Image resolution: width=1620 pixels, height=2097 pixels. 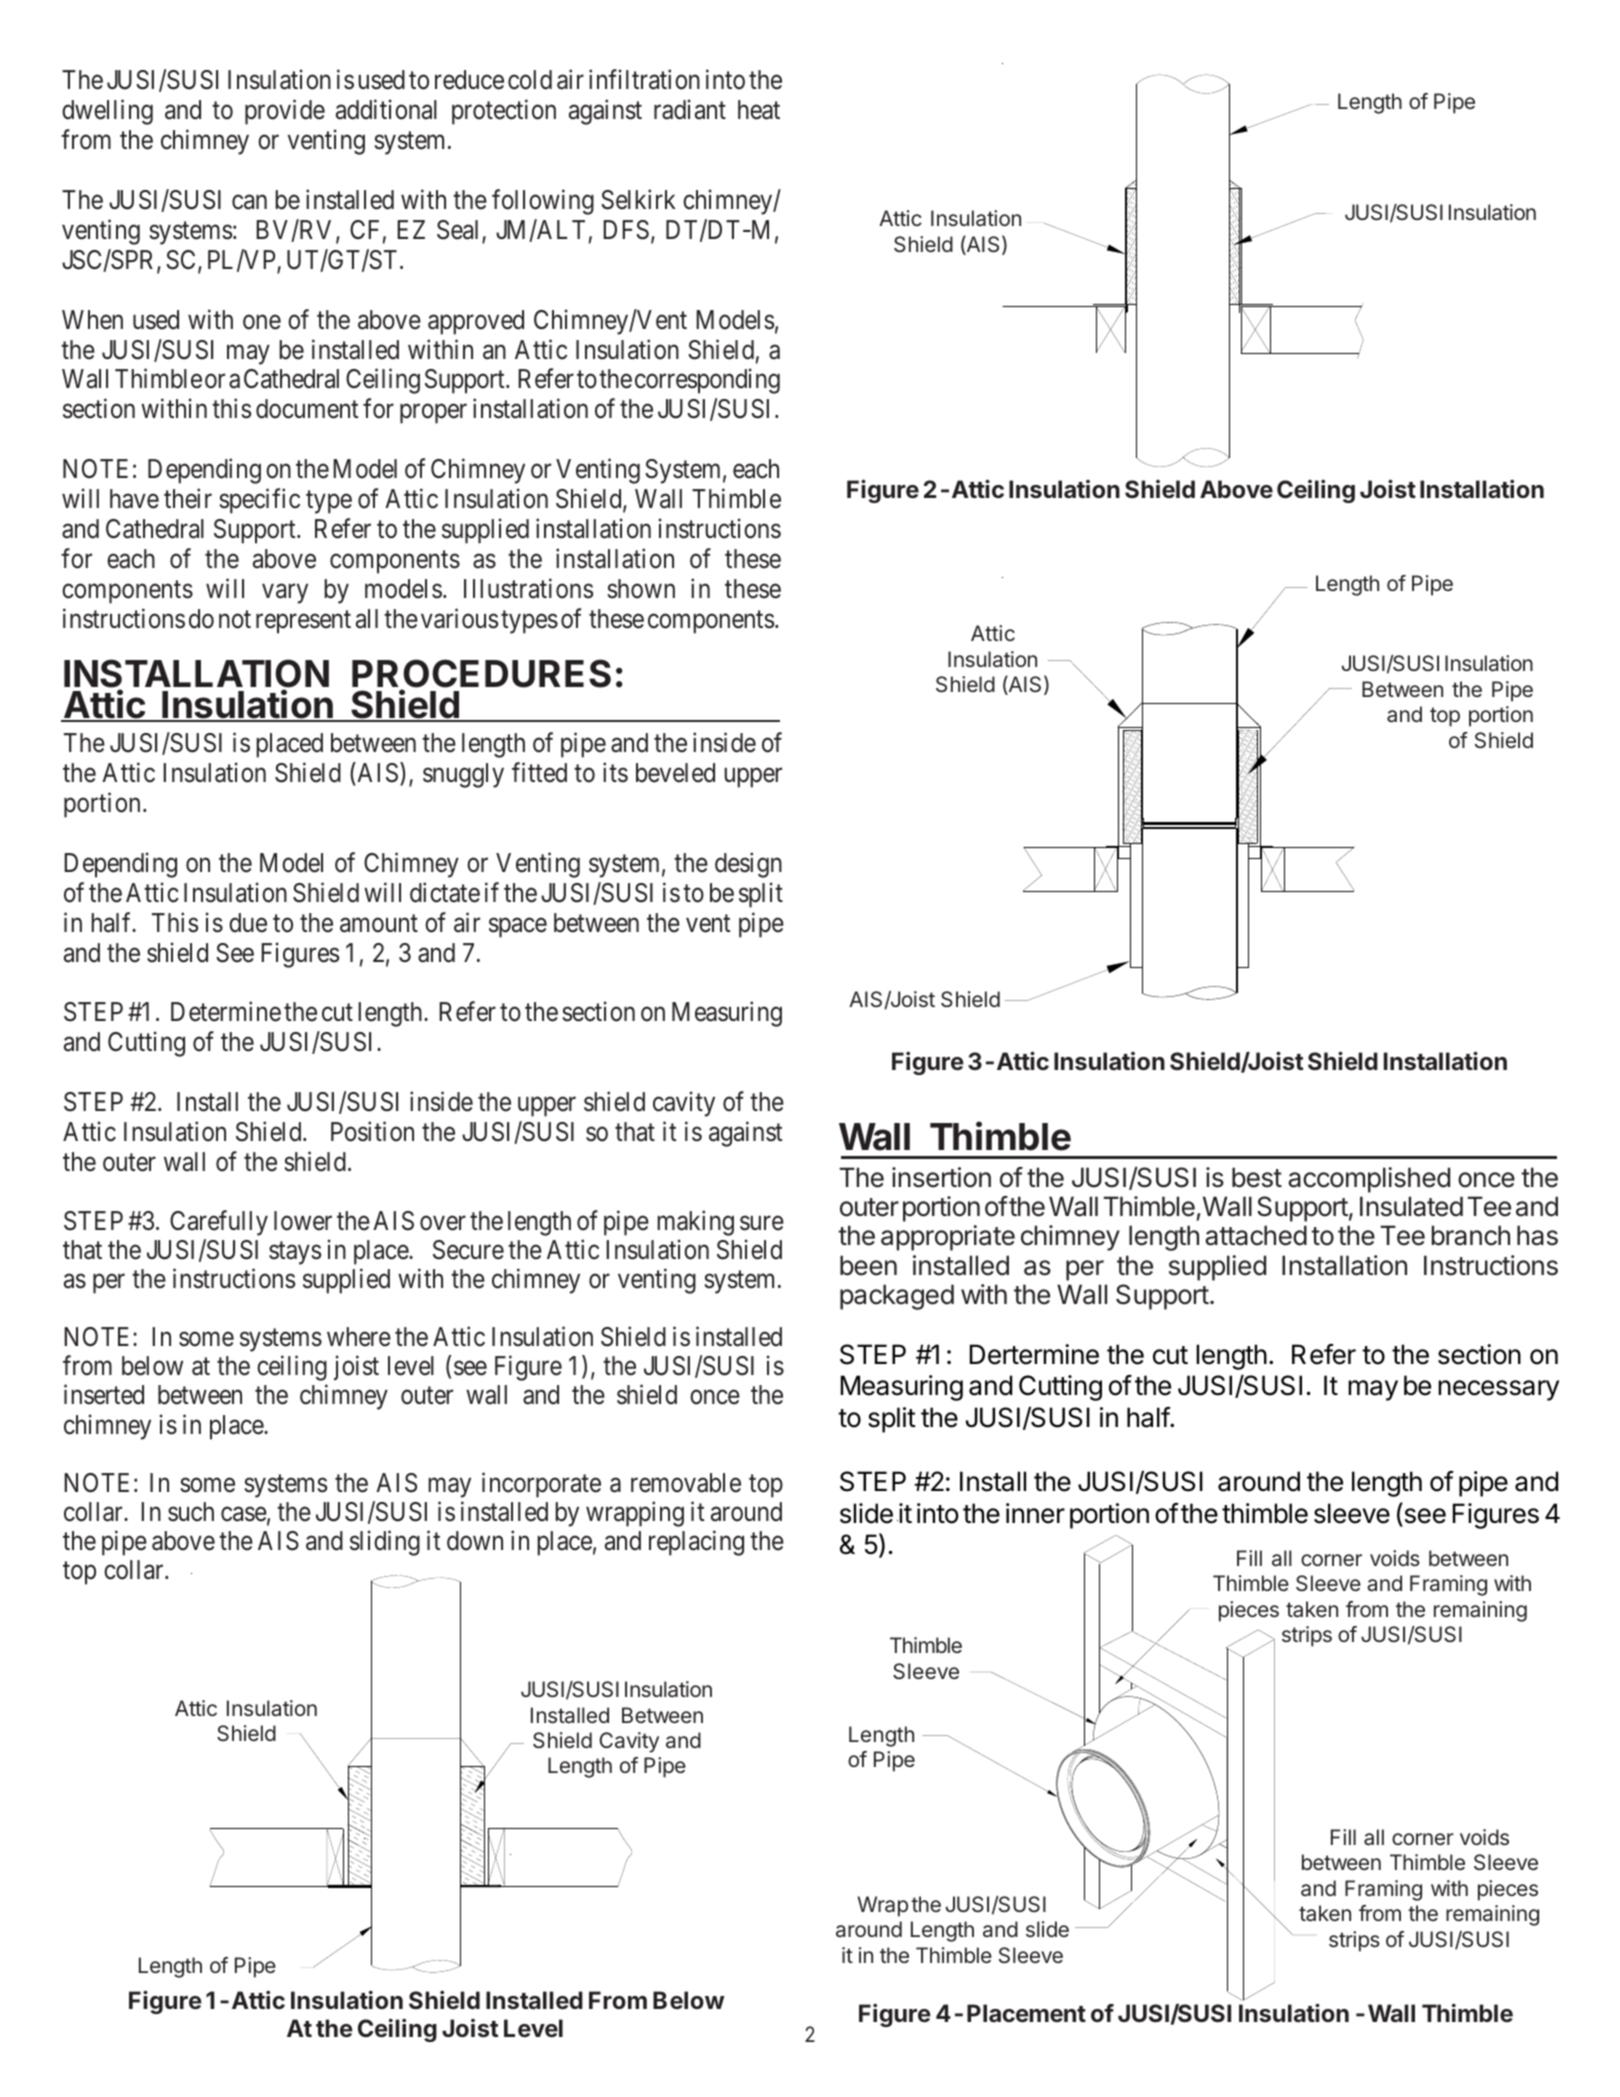 I want to click on provide, so click(x=285, y=112).
